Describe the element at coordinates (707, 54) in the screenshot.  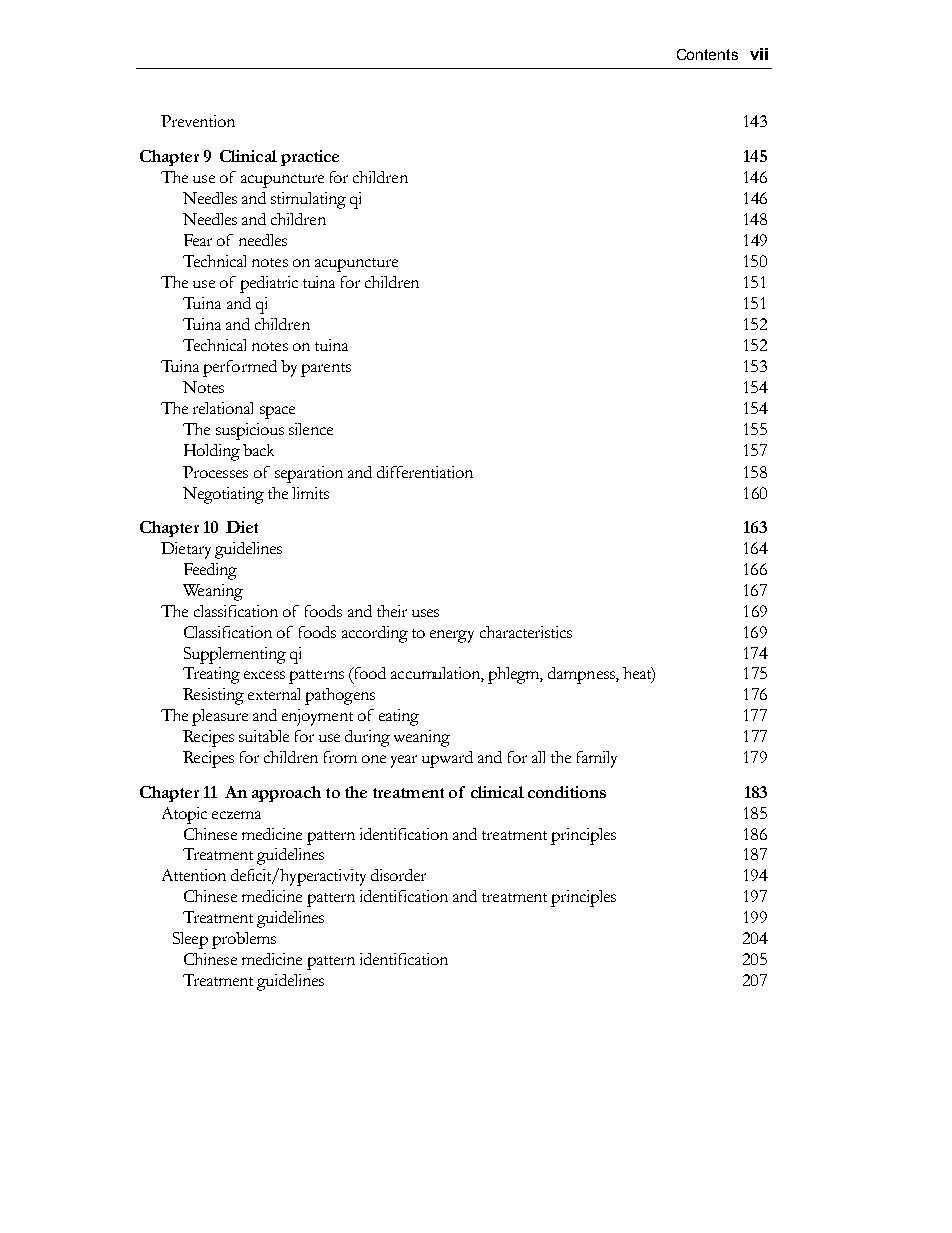
I see `Contents` at that location.
